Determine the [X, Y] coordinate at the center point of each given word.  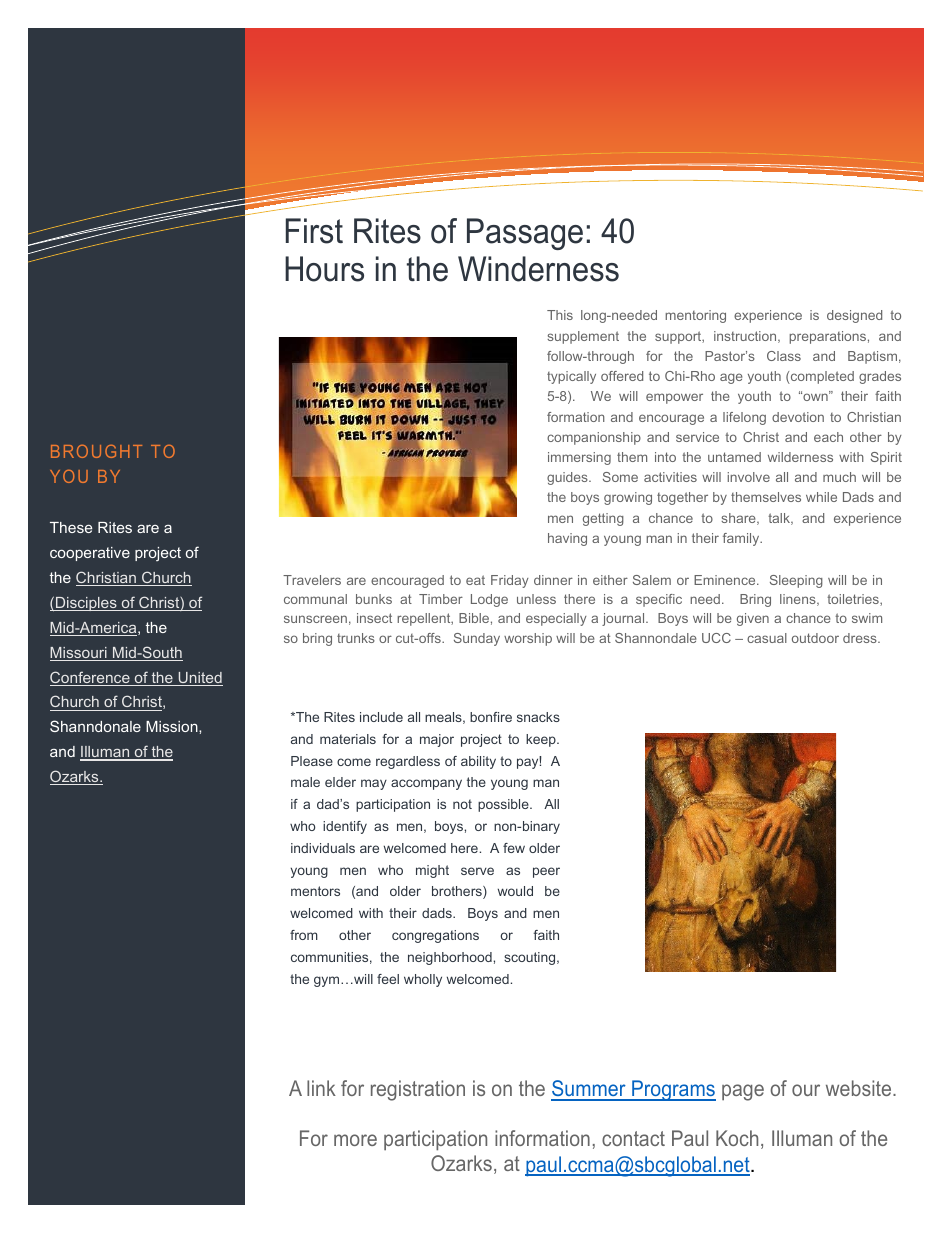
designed [854, 316]
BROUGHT [96, 451]
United [199, 679]
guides [568, 478]
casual [767, 638]
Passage [525, 234]
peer [546, 872]
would [515, 891]
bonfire [491, 717]
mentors [315, 891]
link [321, 1088]
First [314, 231]
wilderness [800, 457]
